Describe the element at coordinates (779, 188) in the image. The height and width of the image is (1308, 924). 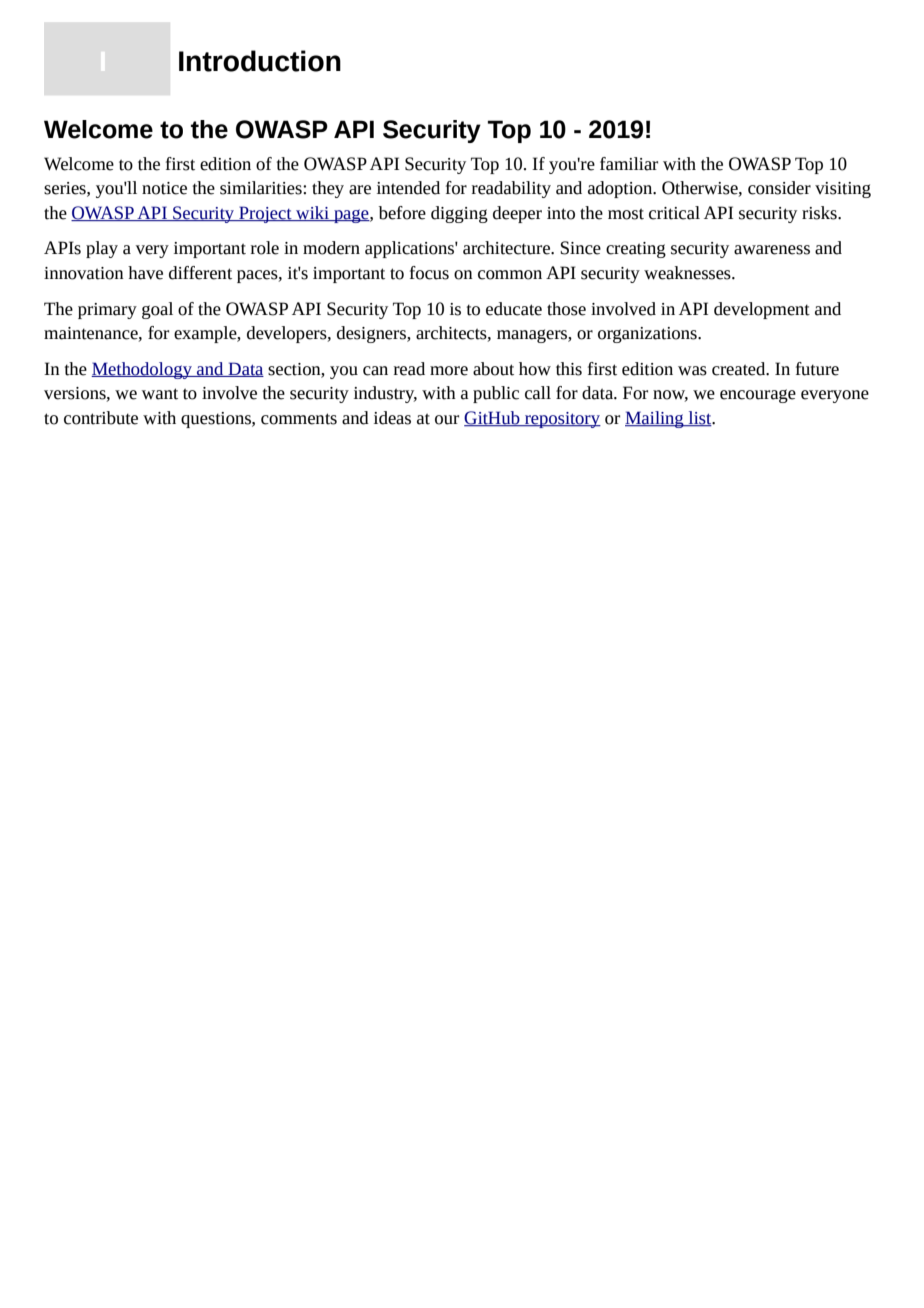
I see `consider` at that location.
